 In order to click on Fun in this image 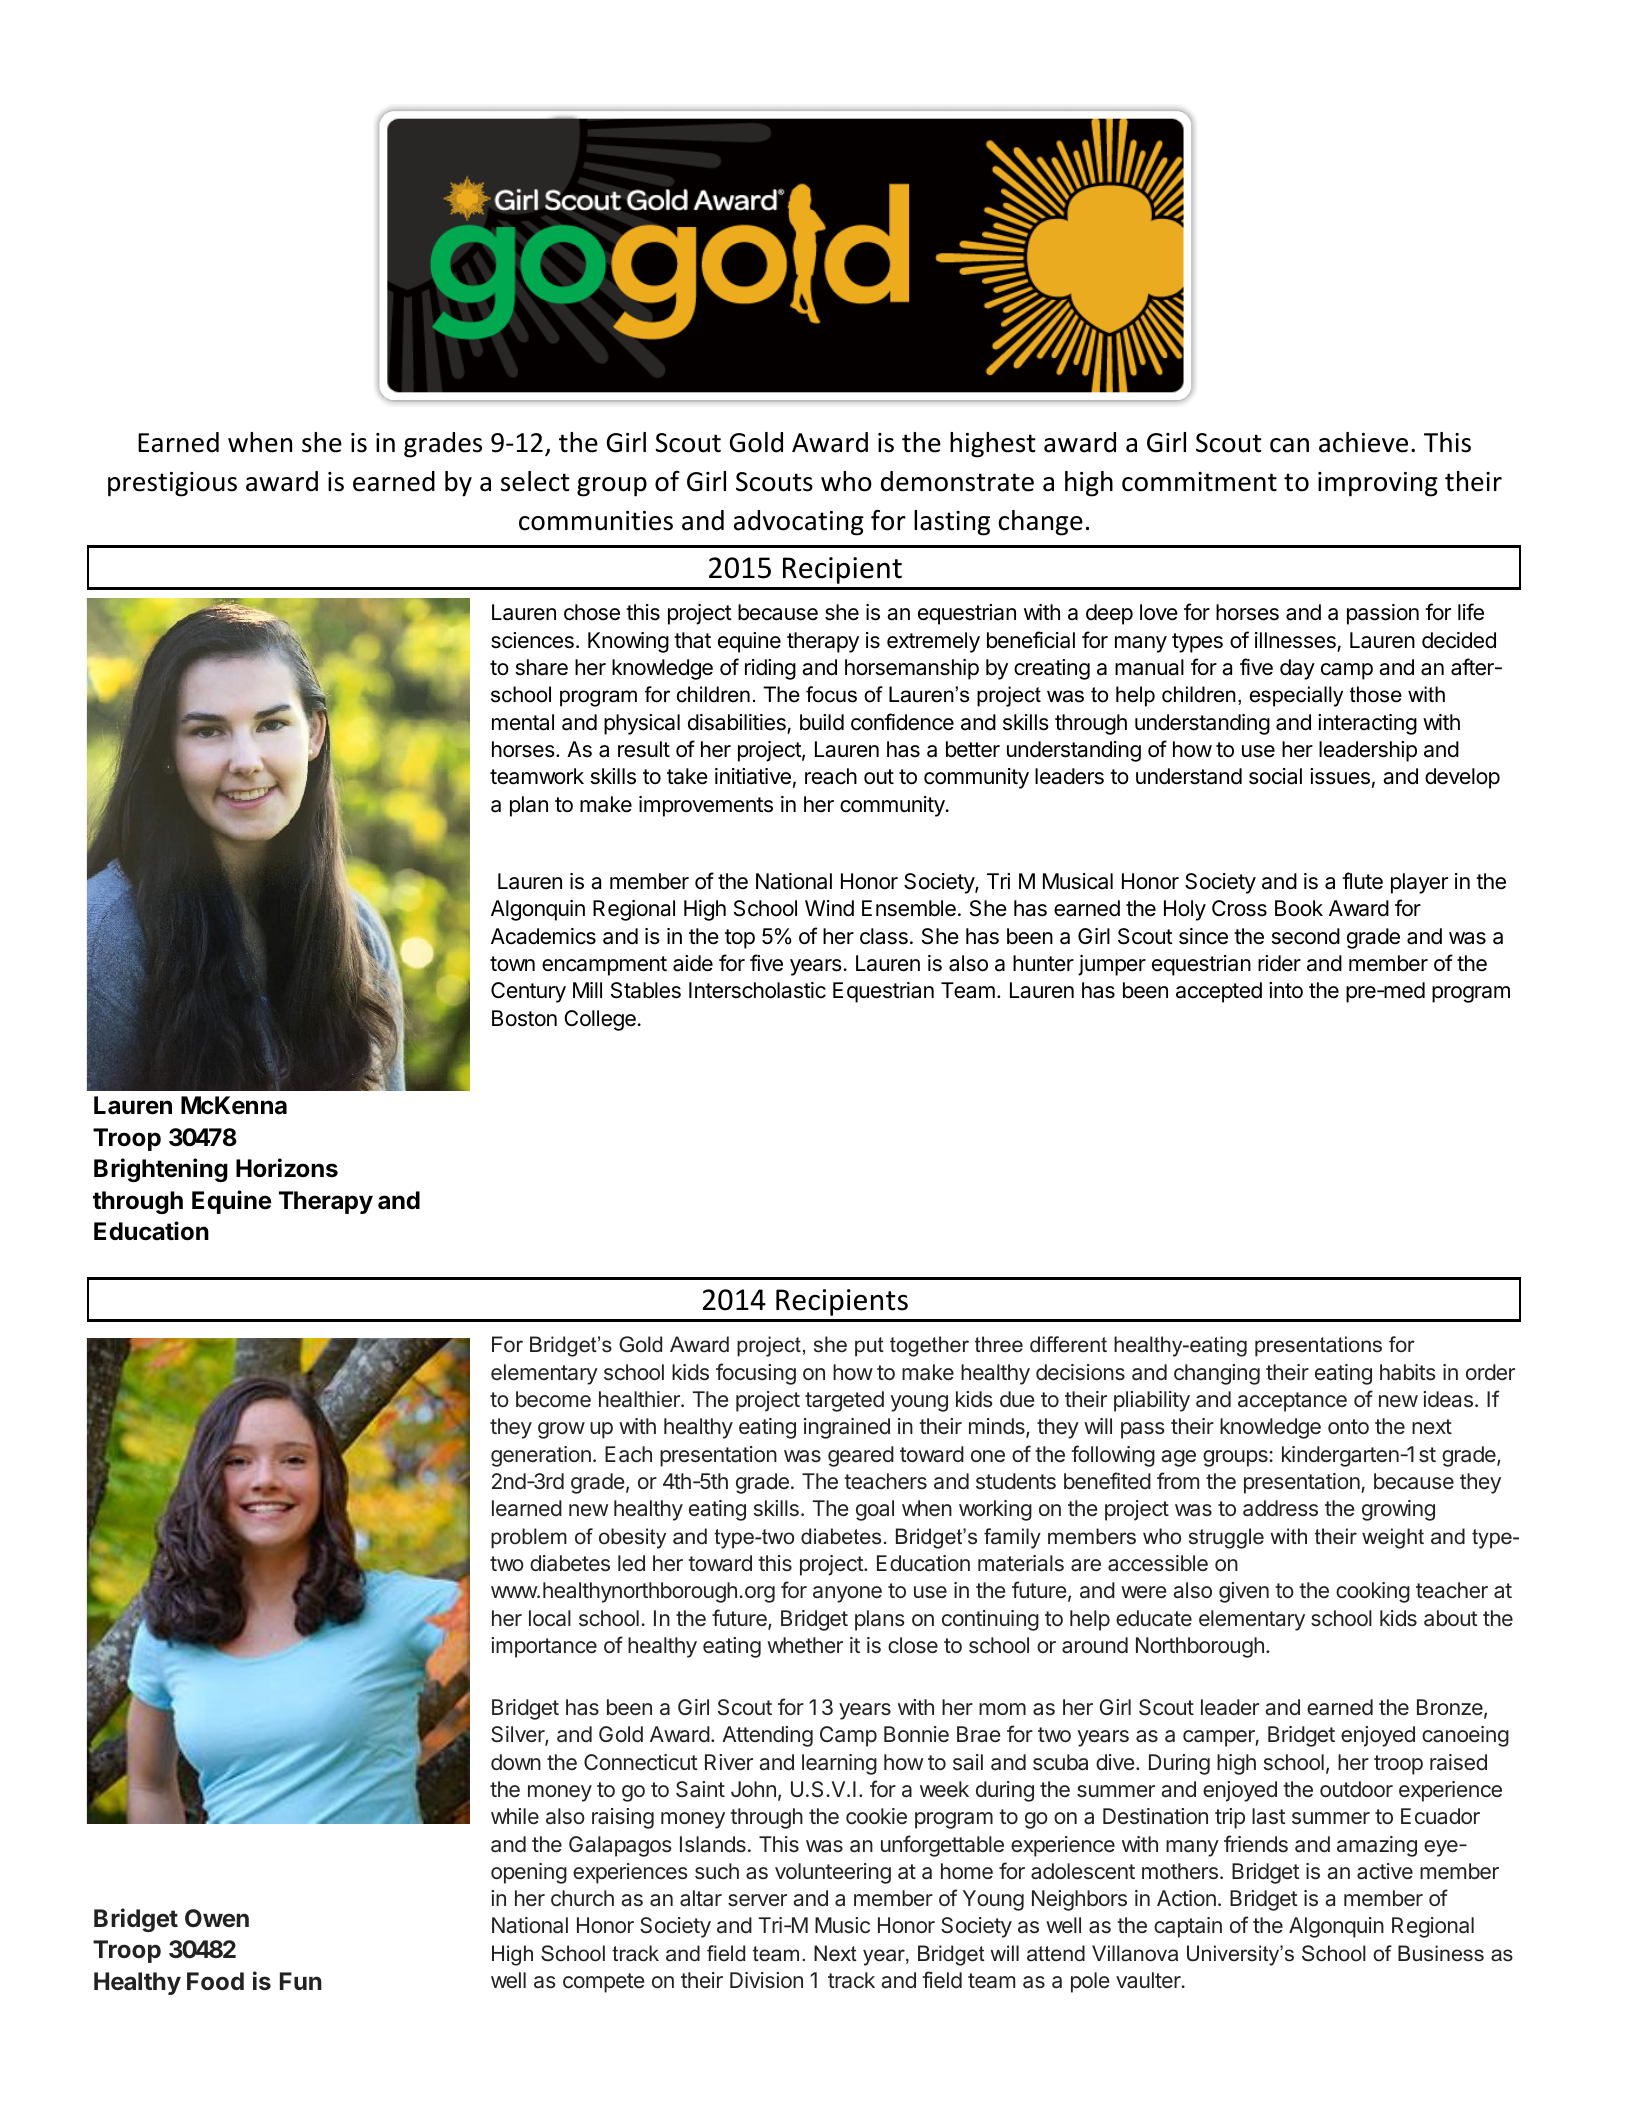, I will do `click(301, 1981)`.
